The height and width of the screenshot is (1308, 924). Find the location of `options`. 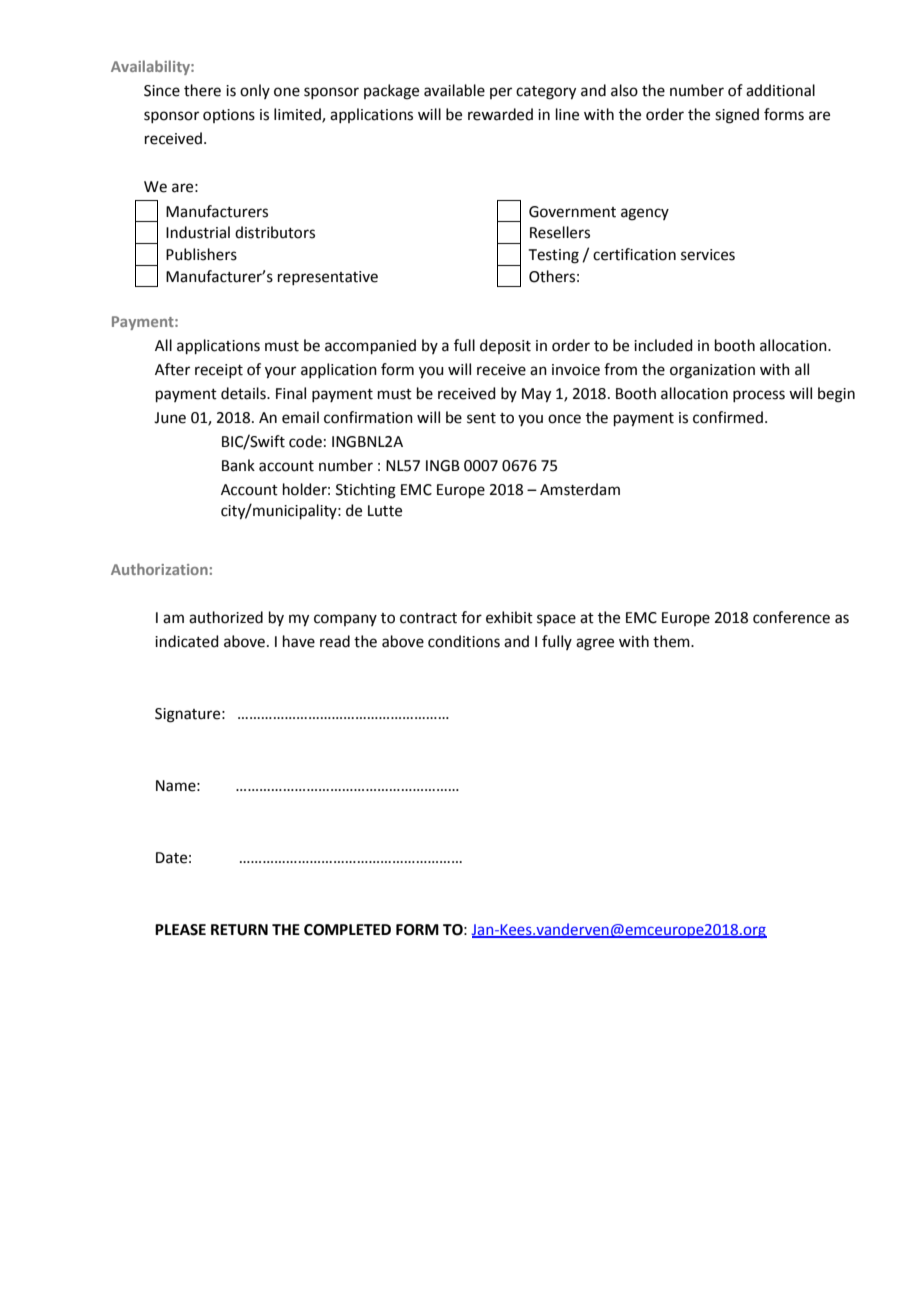

options is located at coordinates (229, 116).
